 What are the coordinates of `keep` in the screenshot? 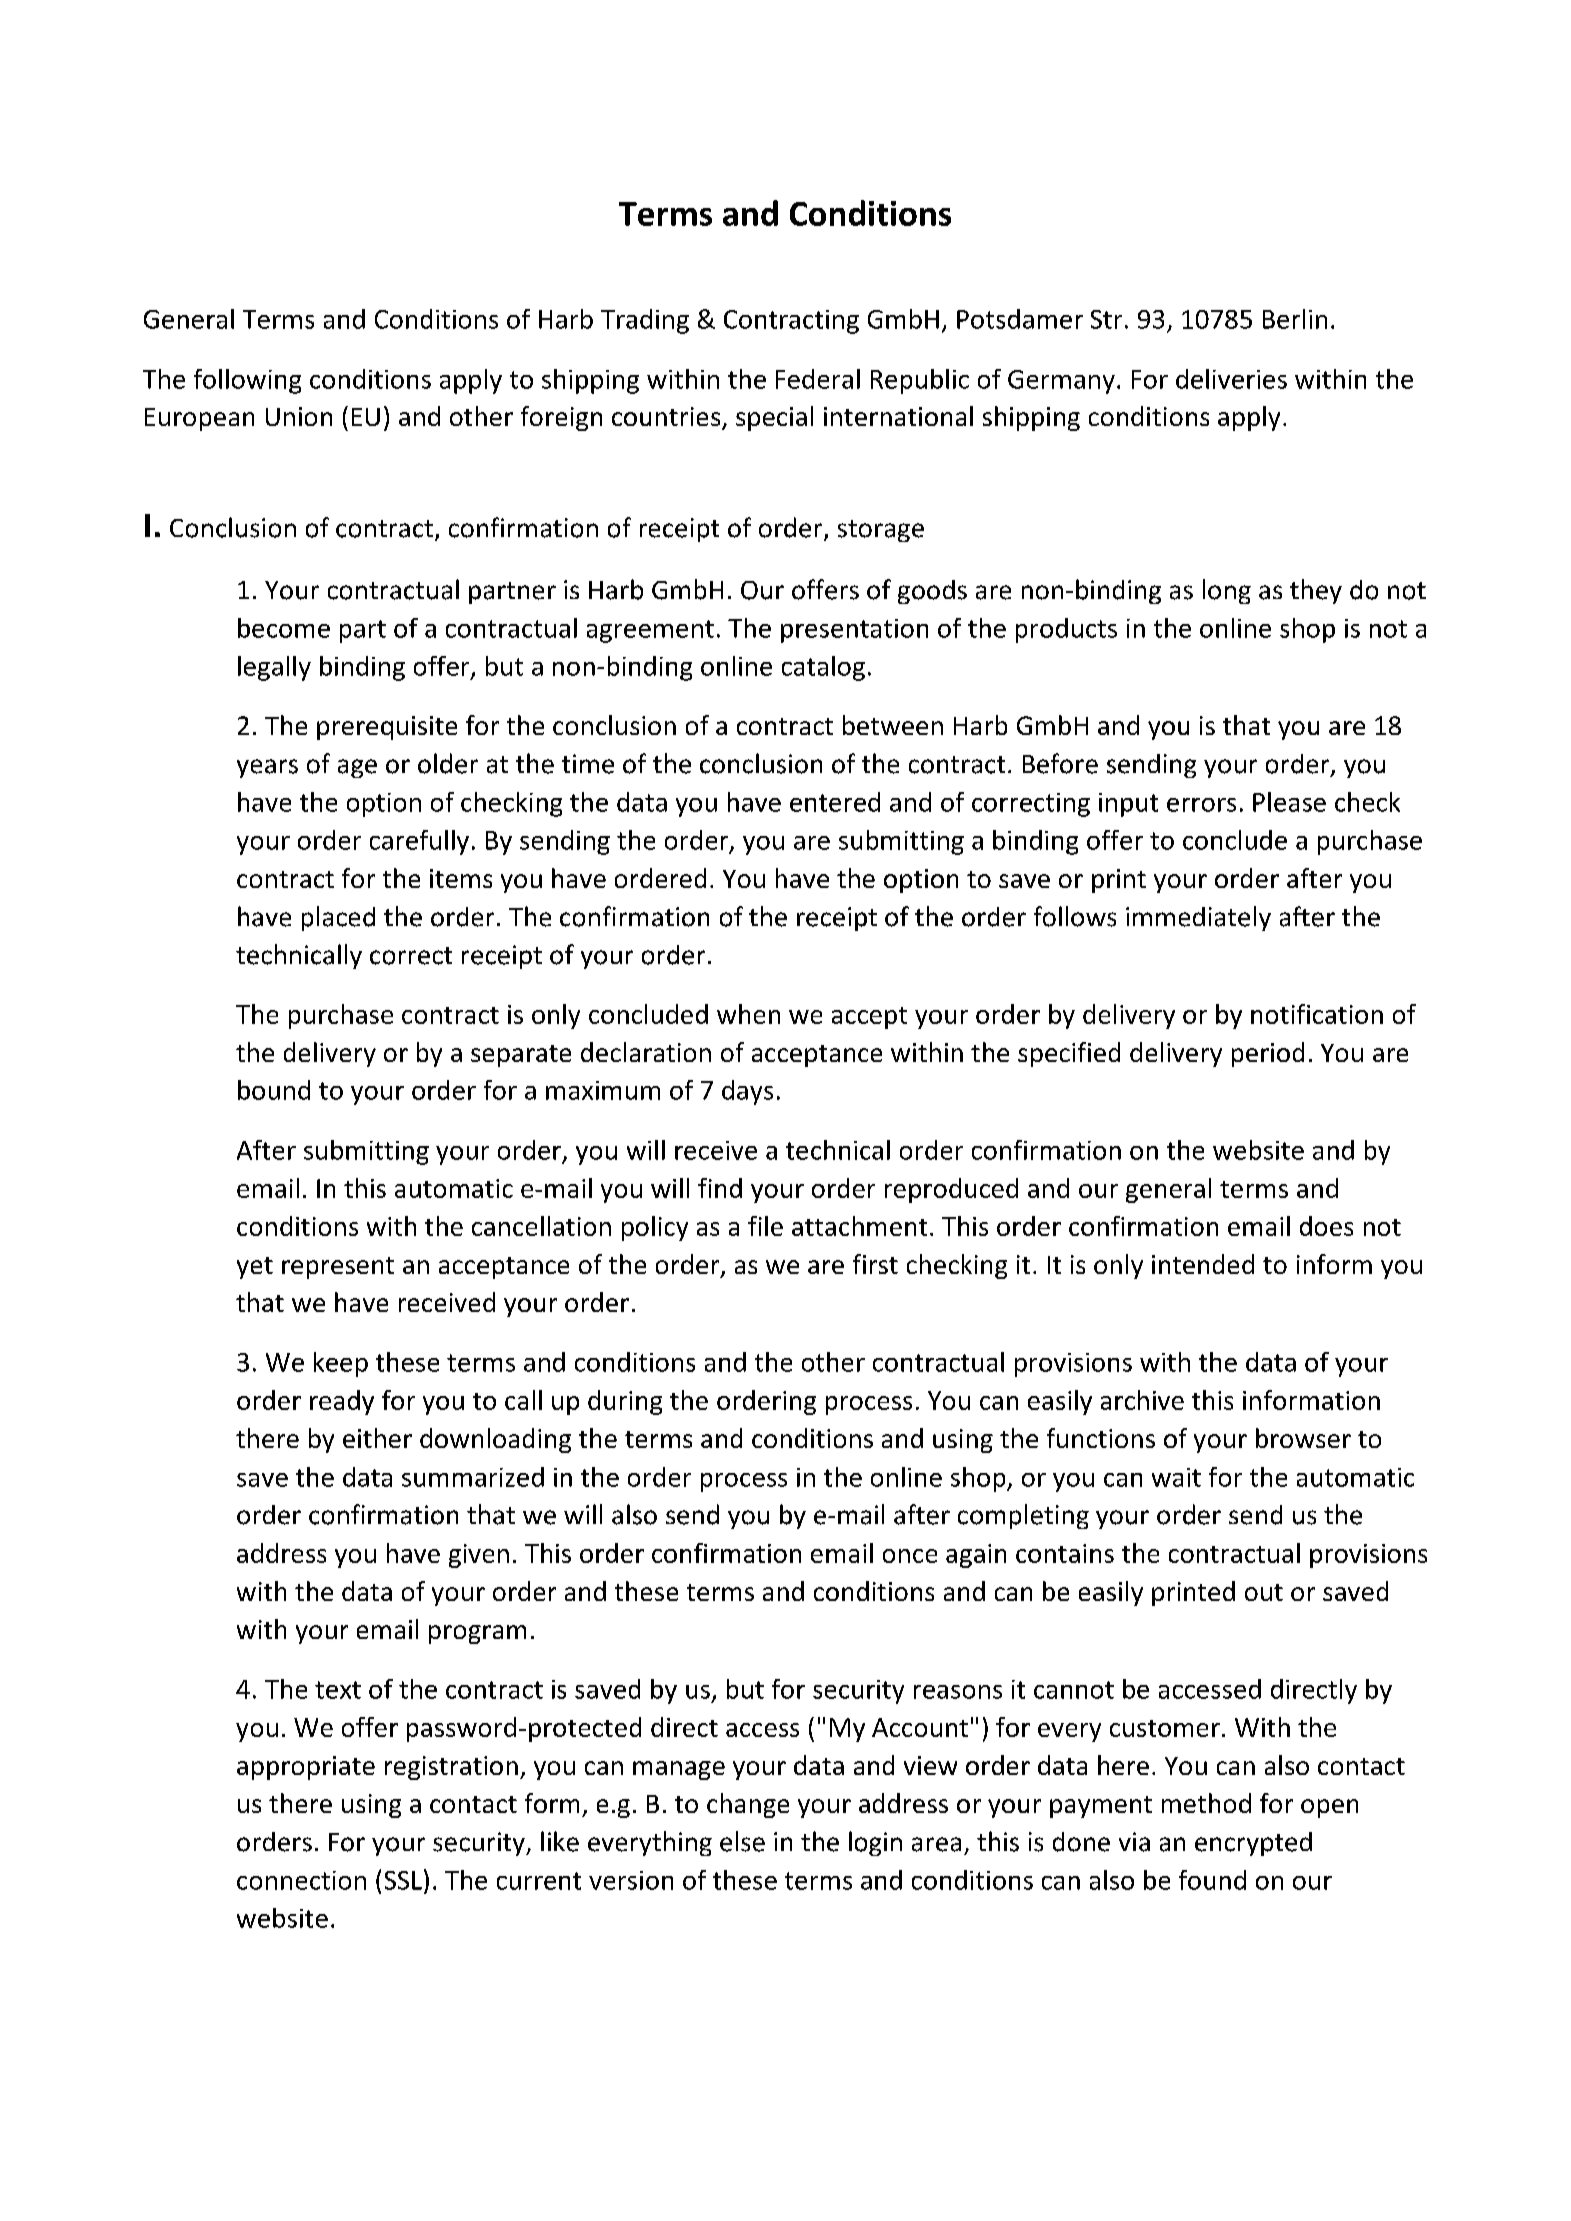 It's located at (341, 1364).
